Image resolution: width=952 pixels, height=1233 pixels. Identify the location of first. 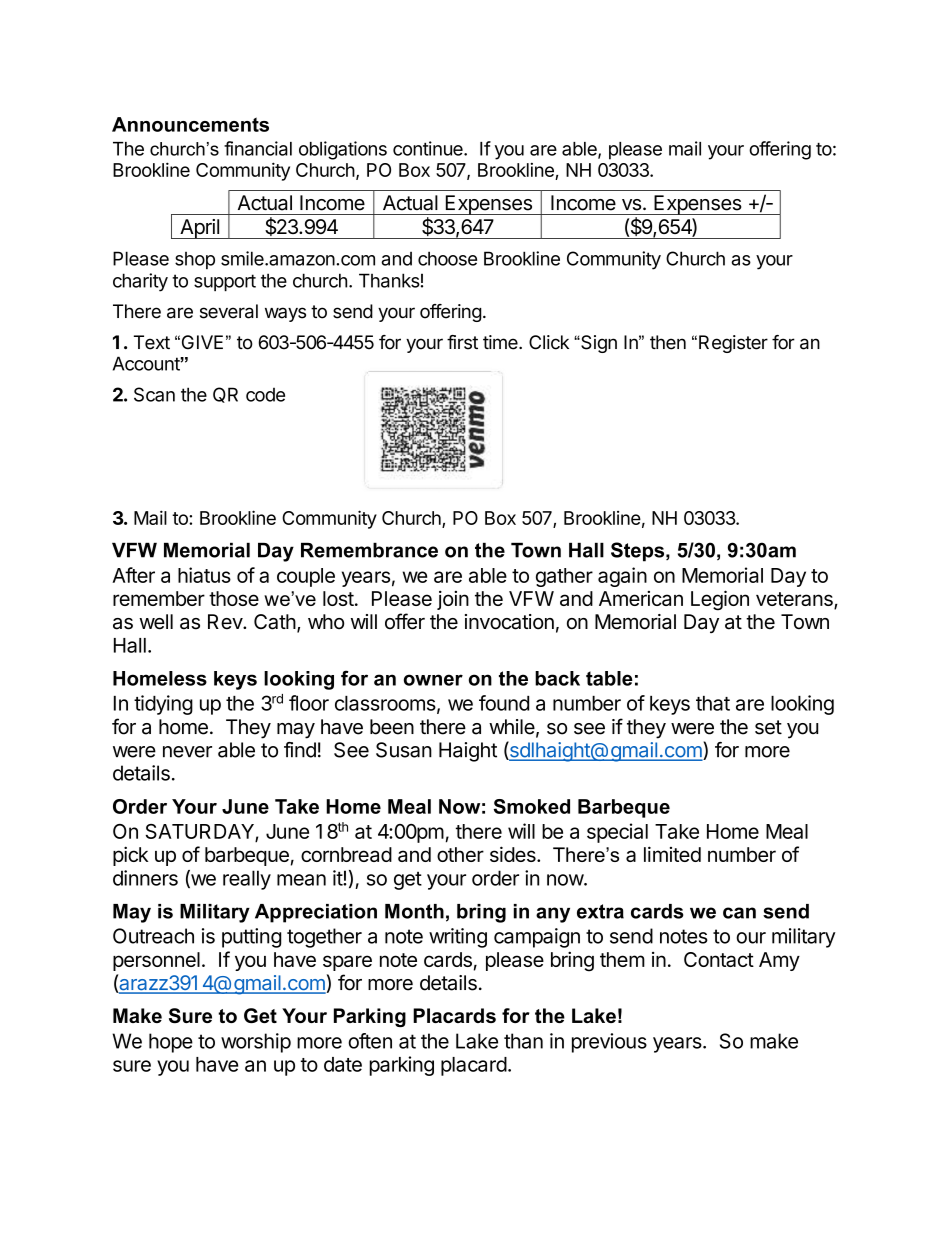
(462, 342).
